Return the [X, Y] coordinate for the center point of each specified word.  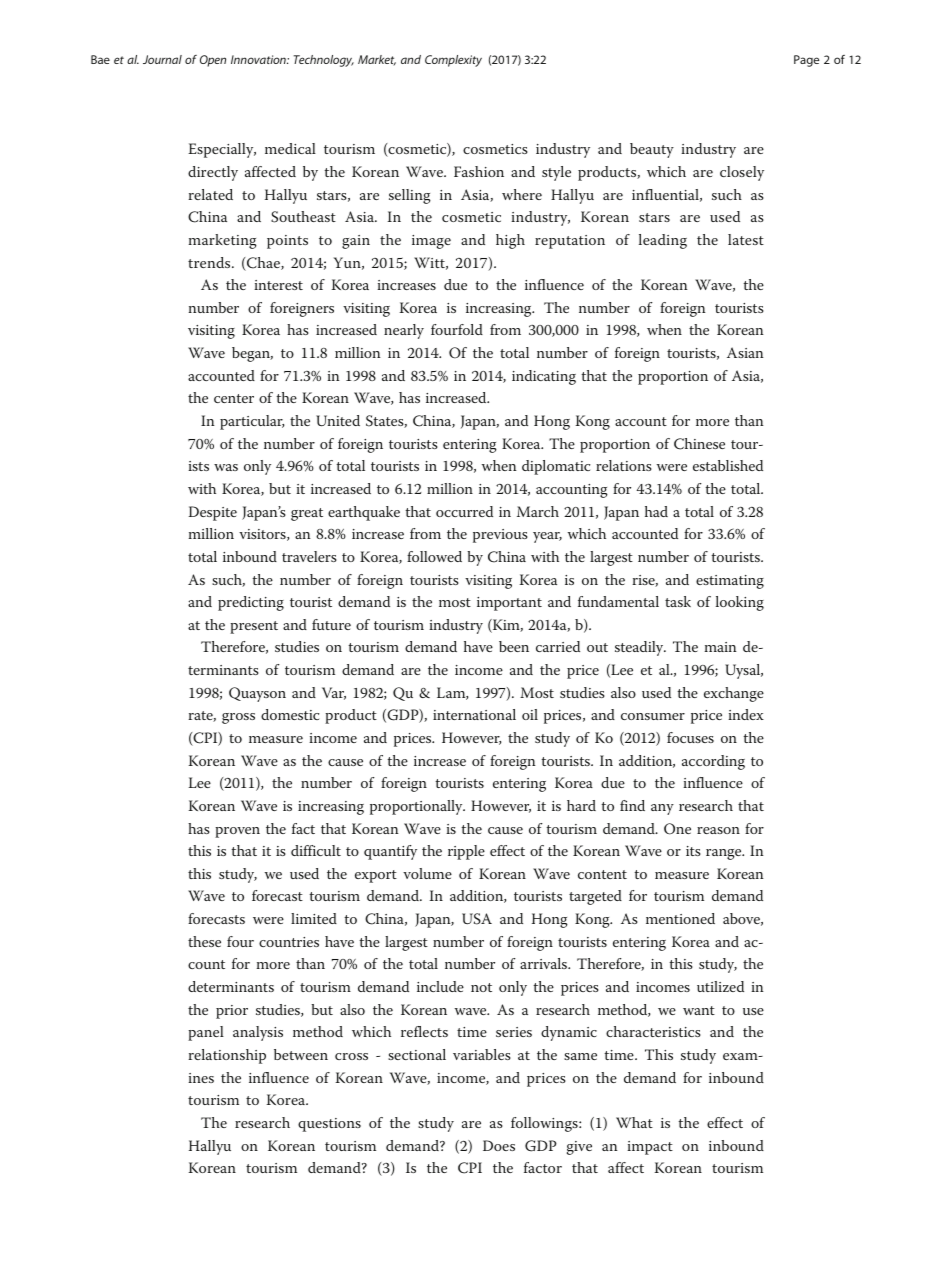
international [474, 714]
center [234, 398]
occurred [464, 511]
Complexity [453, 61]
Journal [162, 59]
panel [206, 1033]
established [728, 465]
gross [238, 718]
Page [806, 61]
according [713, 762]
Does [499, 1145]
